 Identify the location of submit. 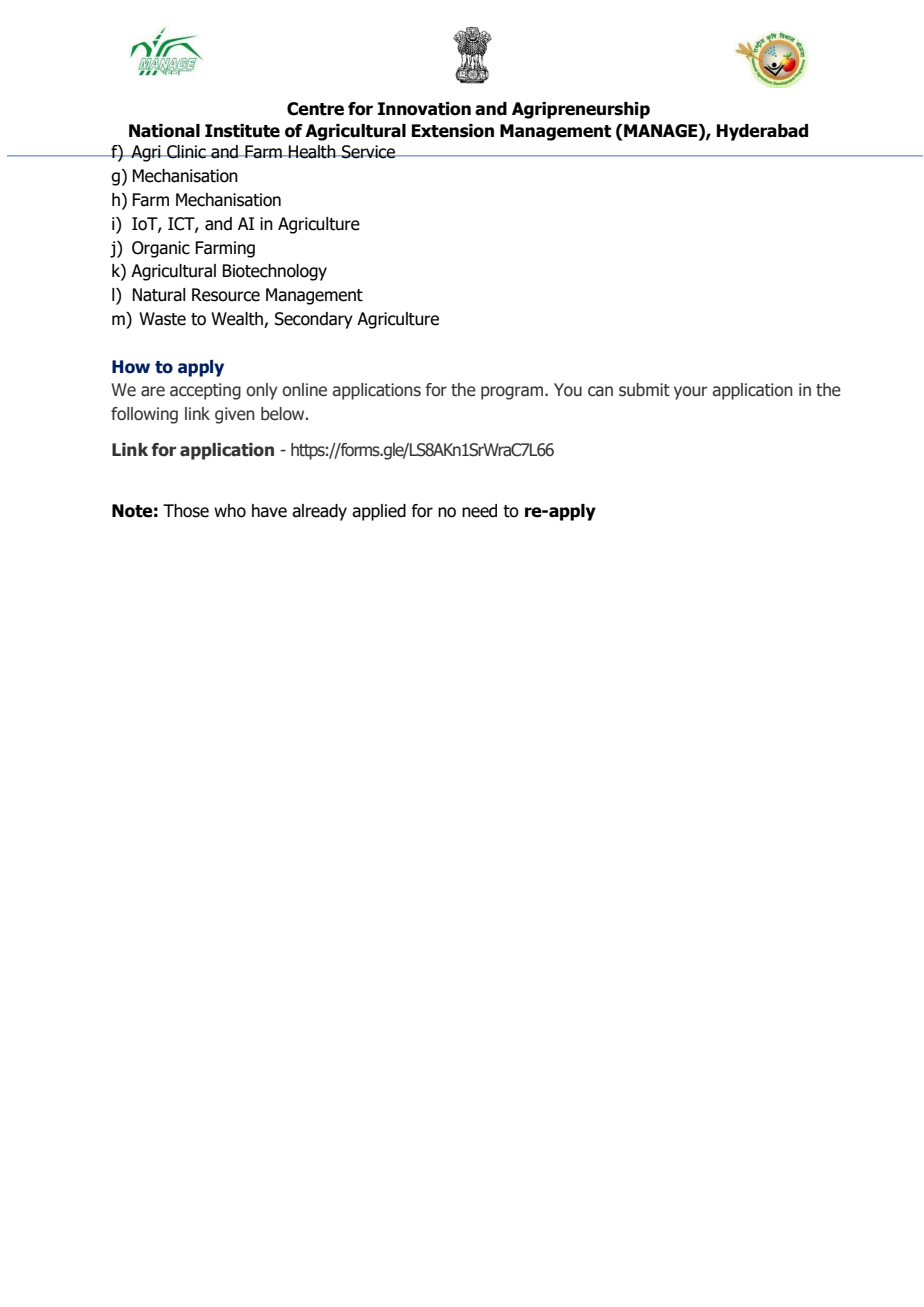
(644, 390).
